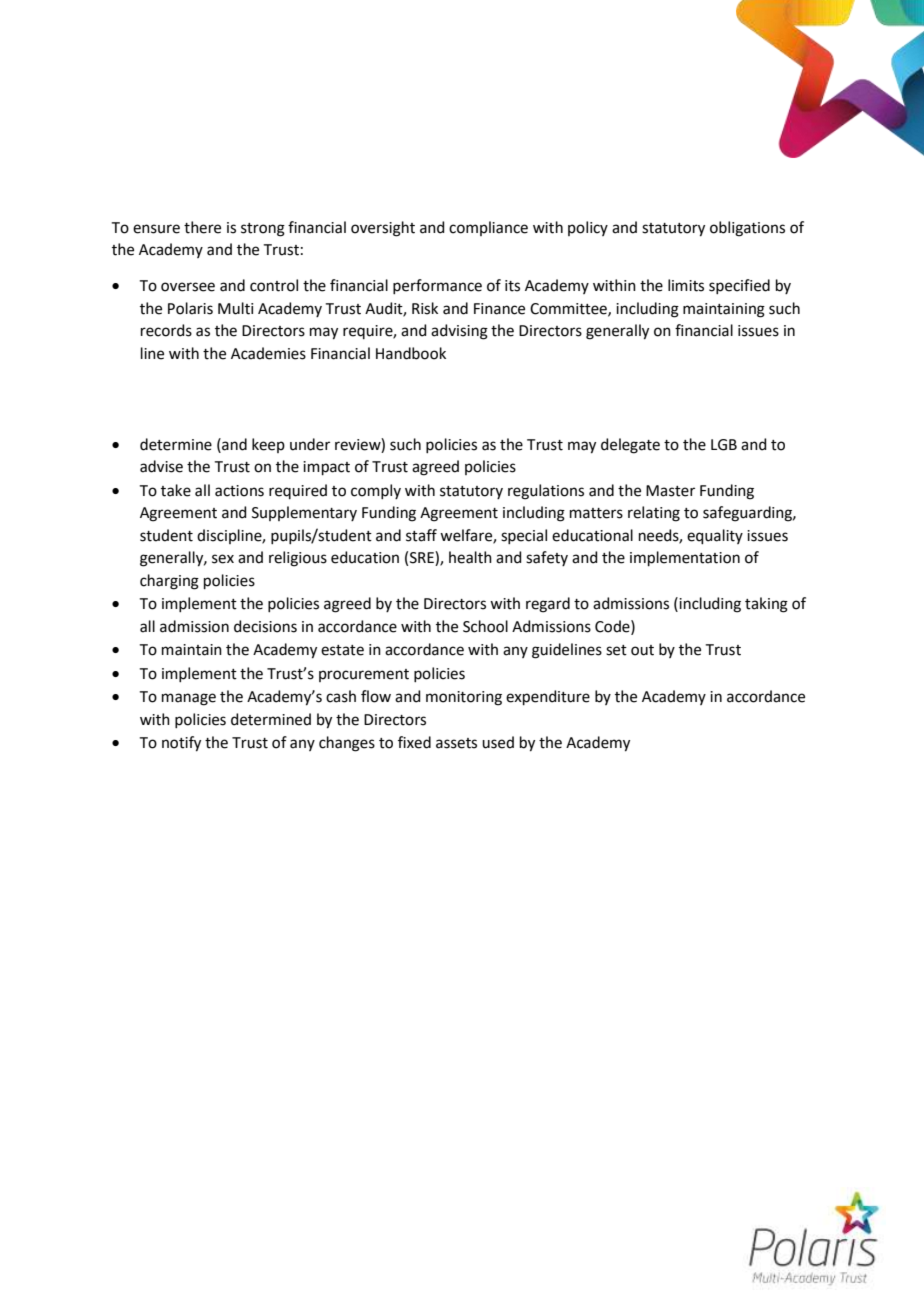 This document has width=924, height=1308. Describe the element at coordinates (488, 228) in the document. I see `compliance` at that location.
